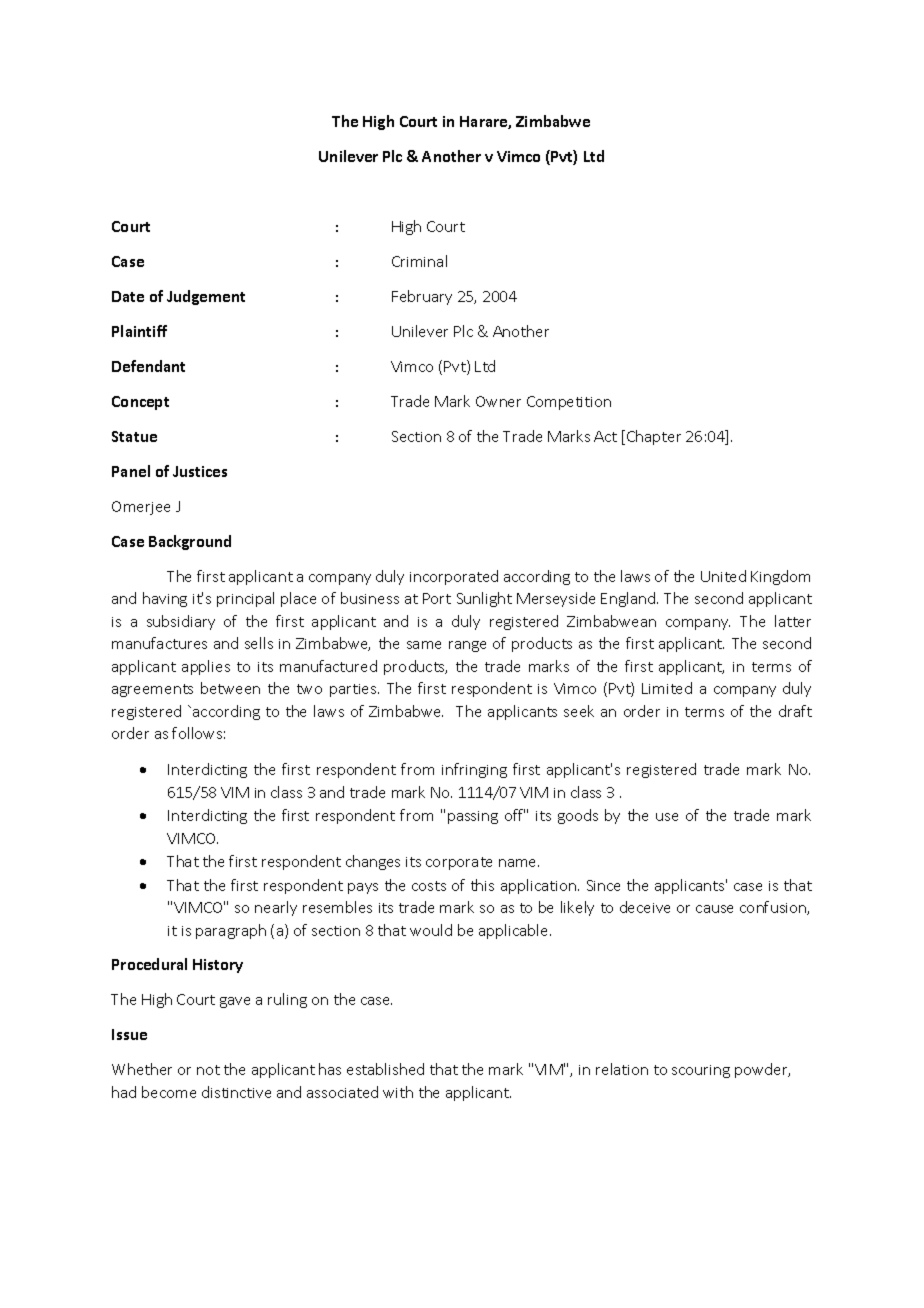  Describe the element at coordinates (422, 297) in the screenshot. I see `February` at that location.
